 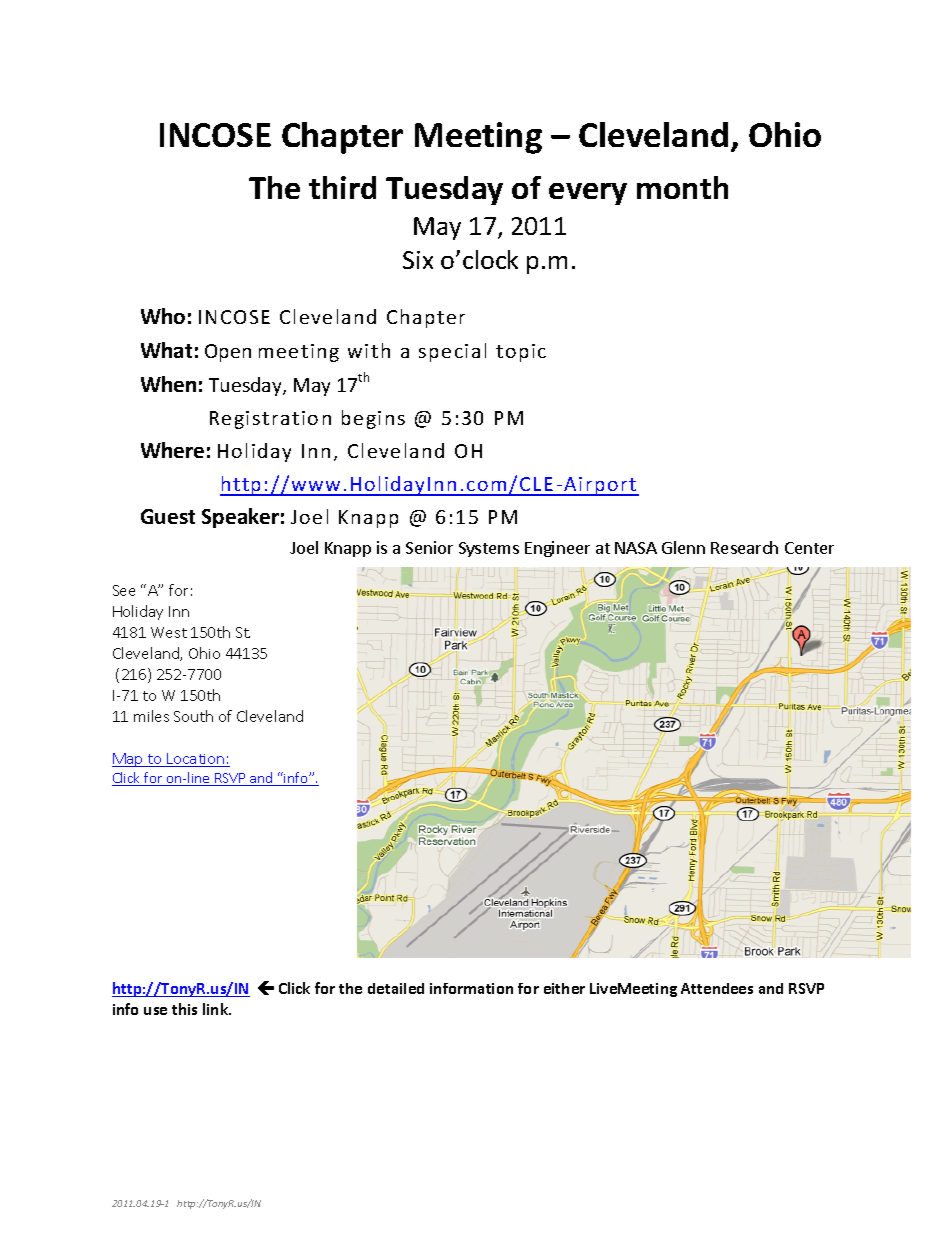 What do you see at coordinates (373, 419) in the image?
I see `begins` at bounding box center [373, 419].
